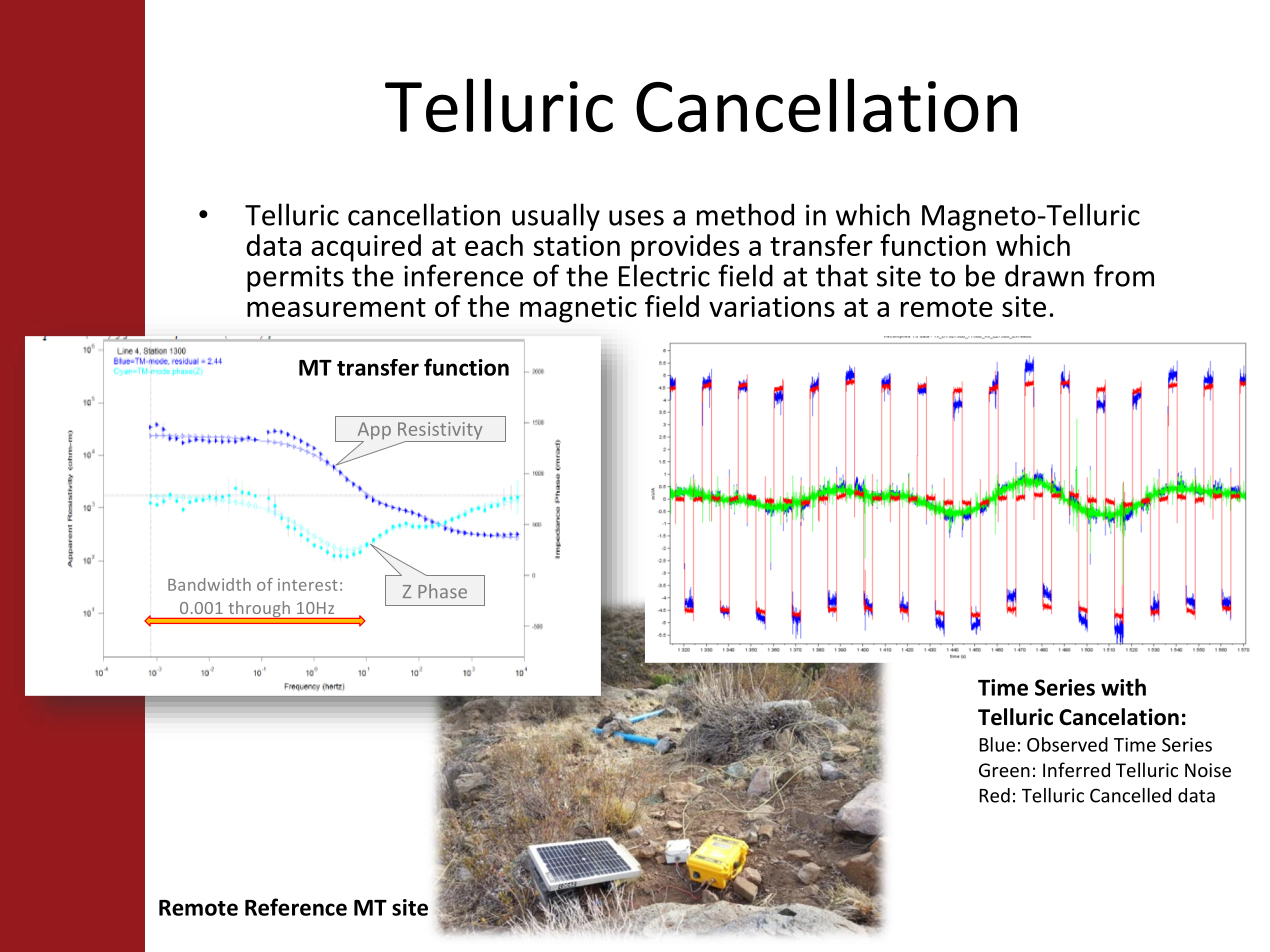 This screenshot has width=1270, height=952. I want to click on Observed, so click(1067, 744).
